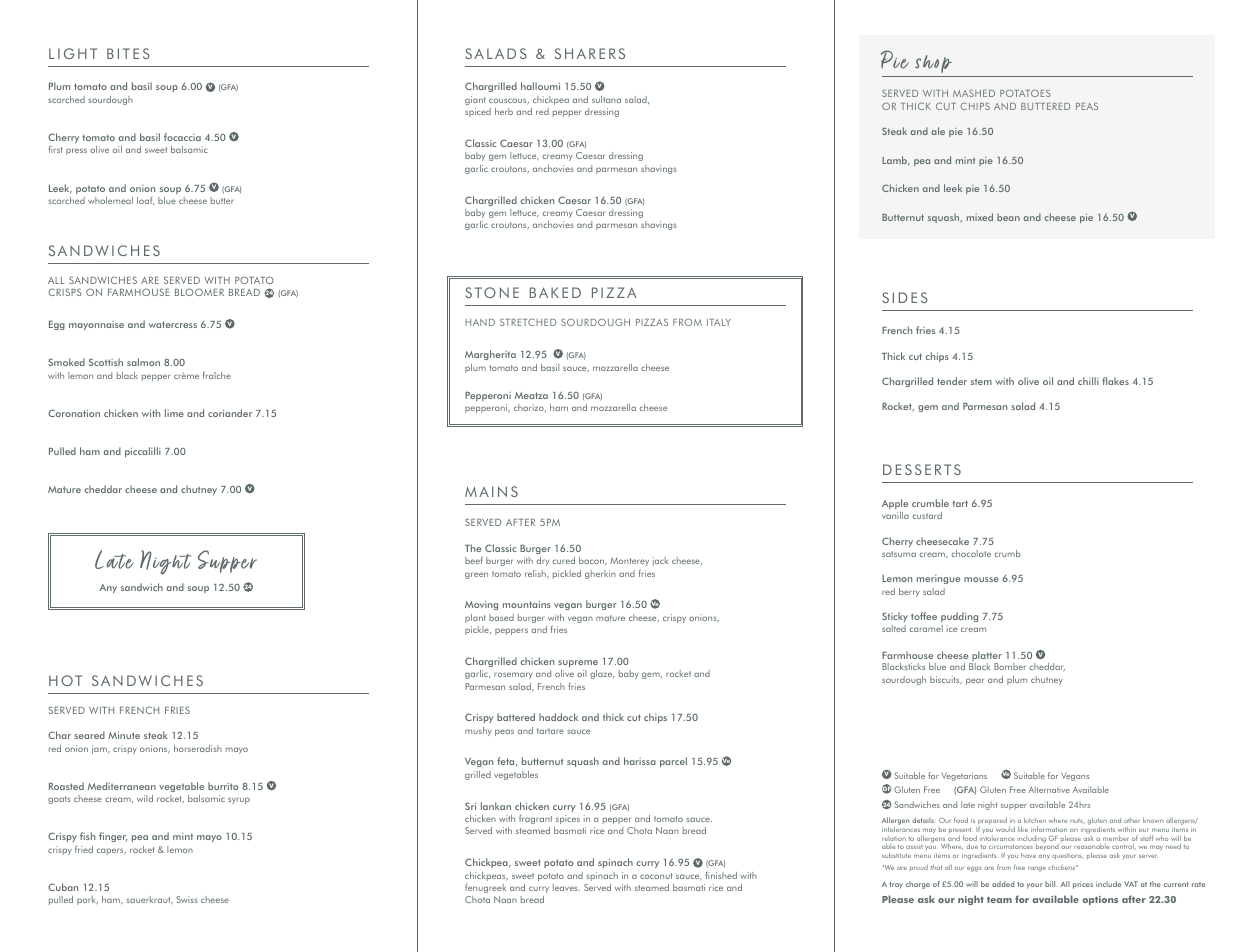  What do you see at coordinates (1088, 381) in the screenshot?
I see `chilli` at bounding box center [1088, 381].
